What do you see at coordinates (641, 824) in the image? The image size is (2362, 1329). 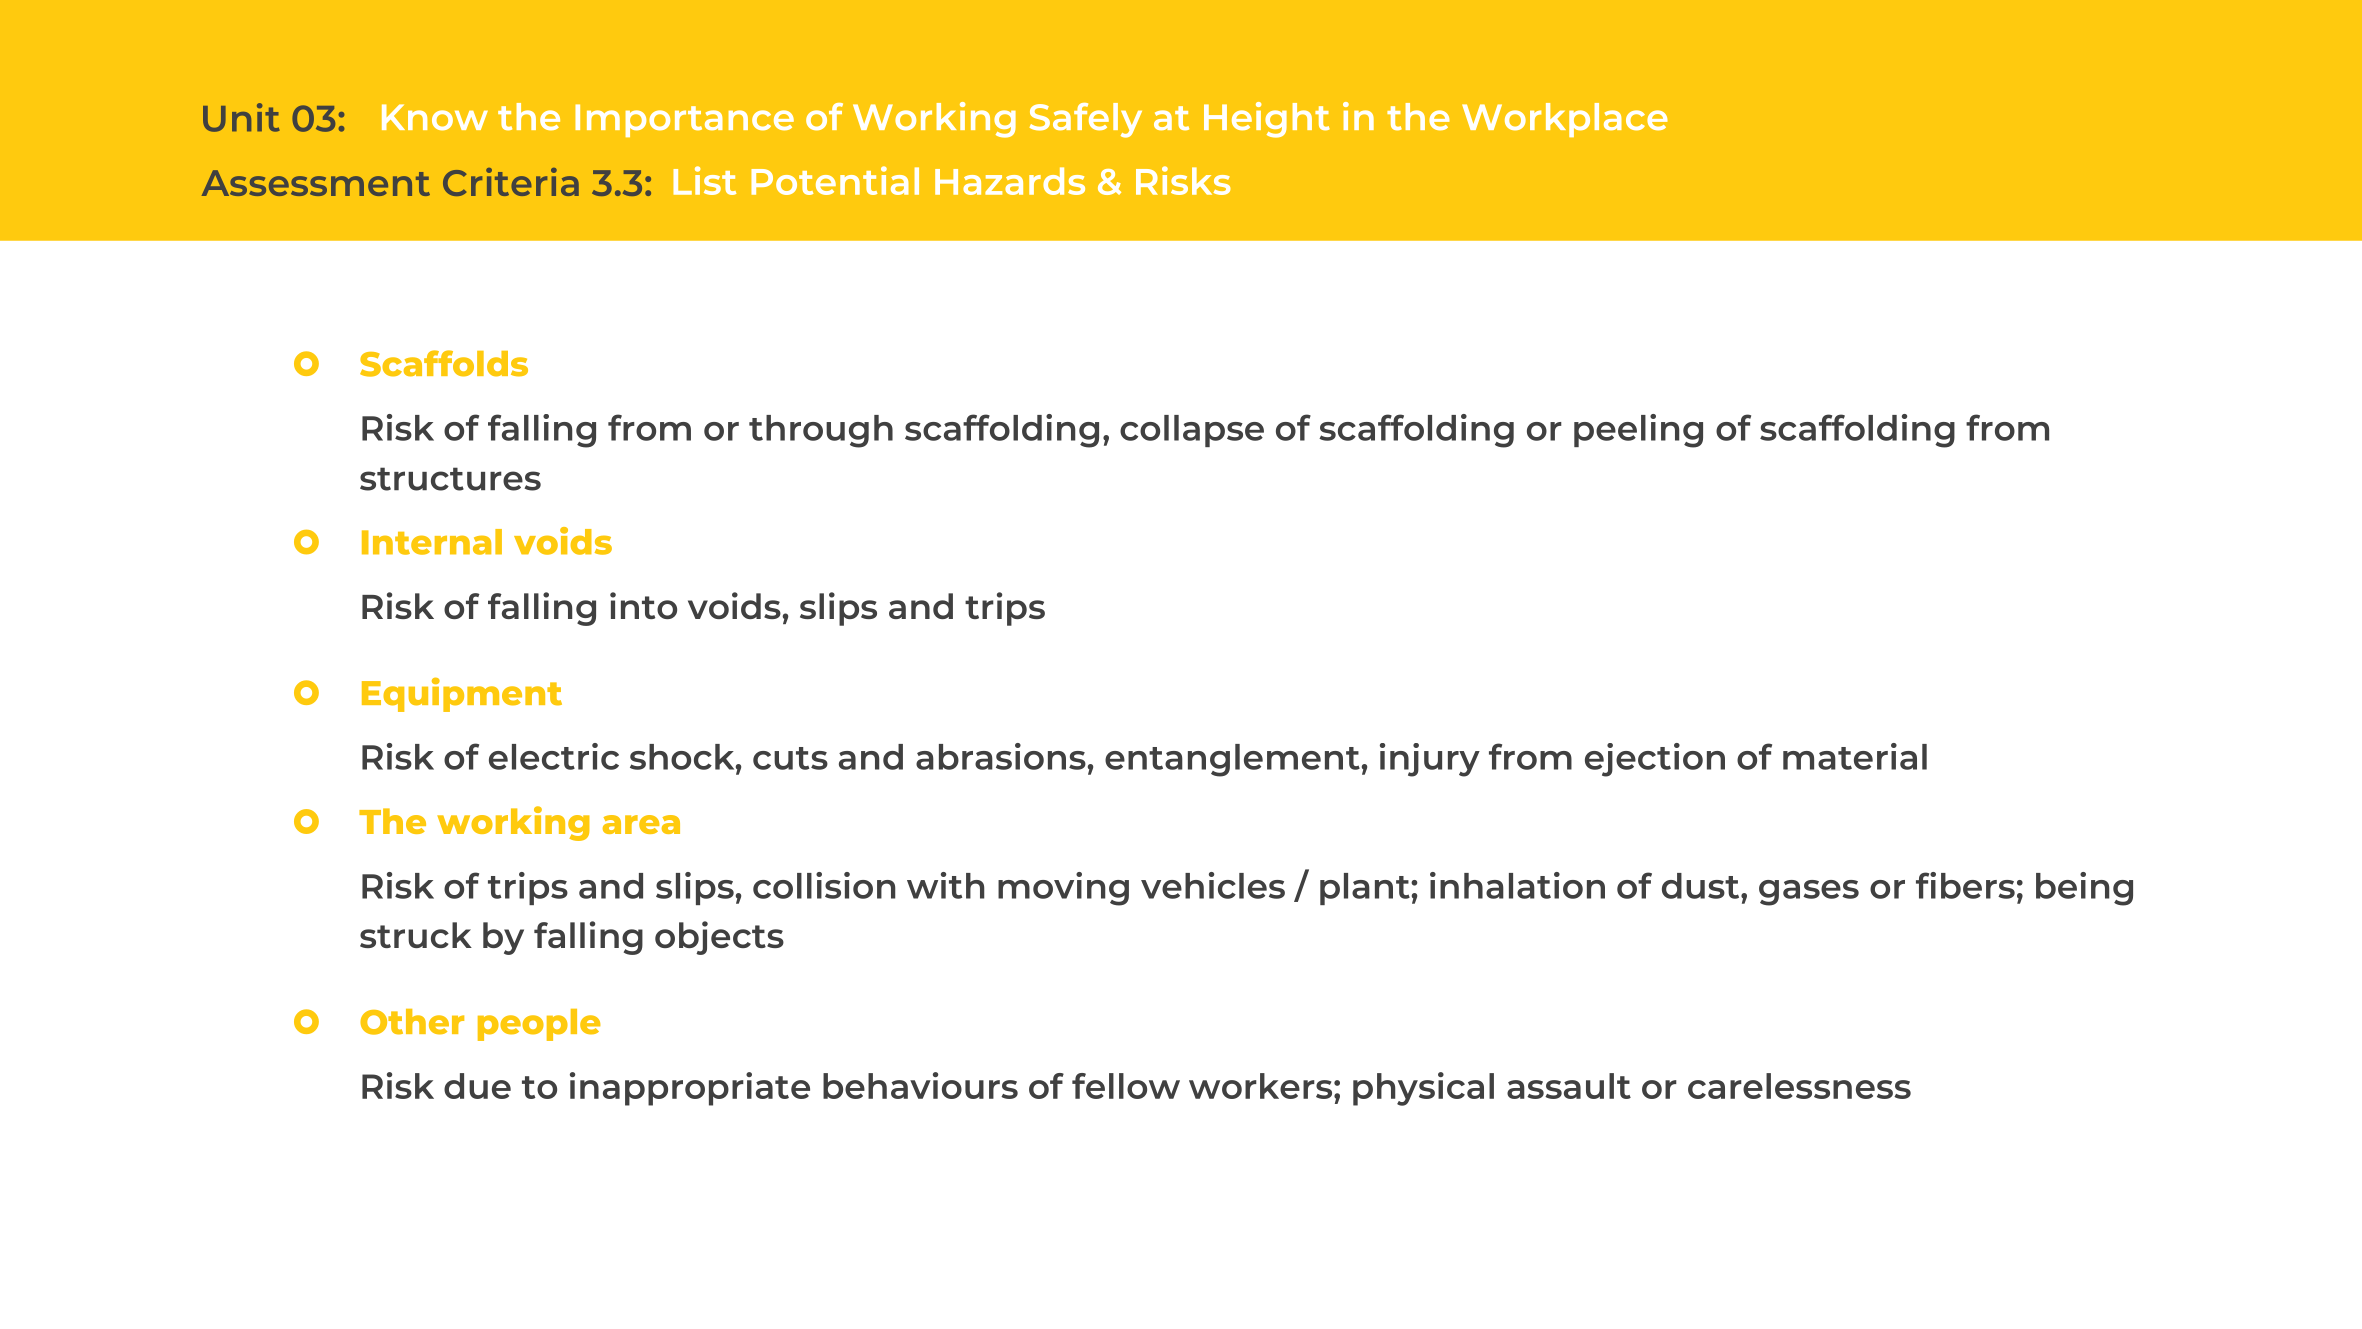 I see `area` at bounding box center [641, 824].
